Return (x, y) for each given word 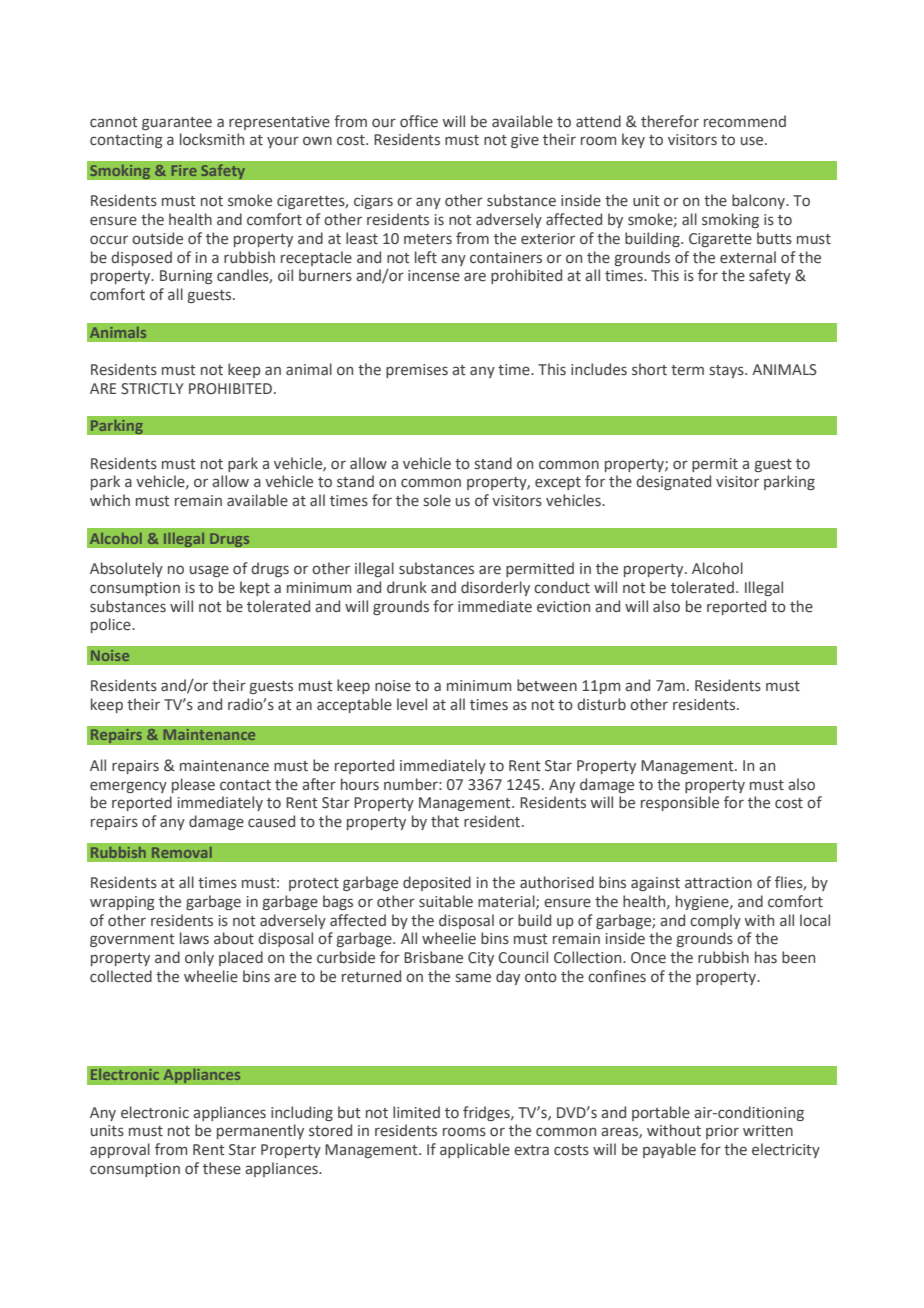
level (412, 704)
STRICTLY (152, 389)
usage (209, 571)
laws (194, 938)
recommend (745, 121)
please (193, 785)
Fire (184, 170)
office (419, 121)
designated (673, 482)
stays (728, 371)
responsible (680, 803)
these (222, 1168)
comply (715, 921)
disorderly (495, 588)
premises (417, 371)
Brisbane (433, 957)
